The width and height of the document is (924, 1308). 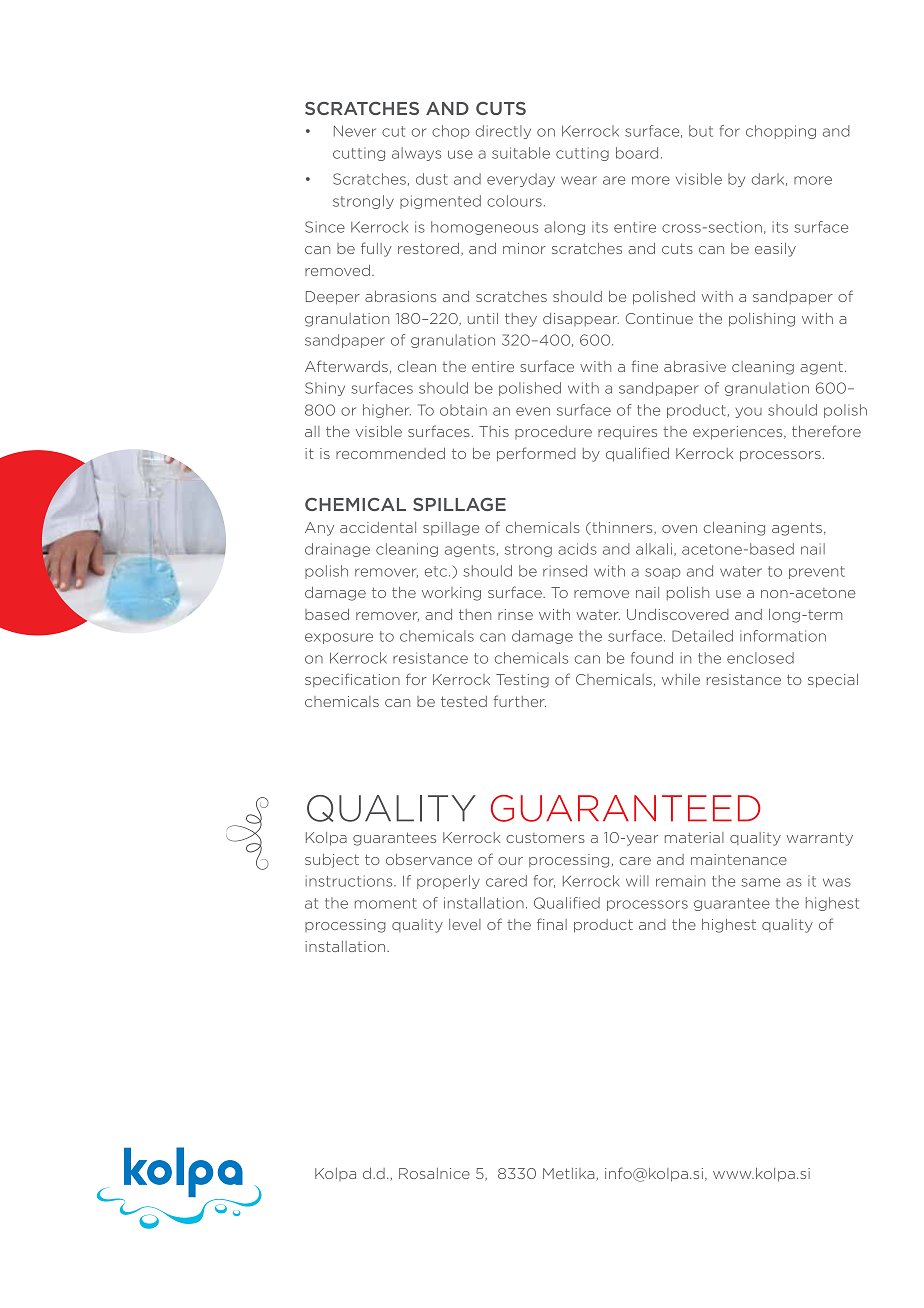 What do you see at coordinates (760, 882) in the document?
I see `same` at bounding box center [760, 882].
